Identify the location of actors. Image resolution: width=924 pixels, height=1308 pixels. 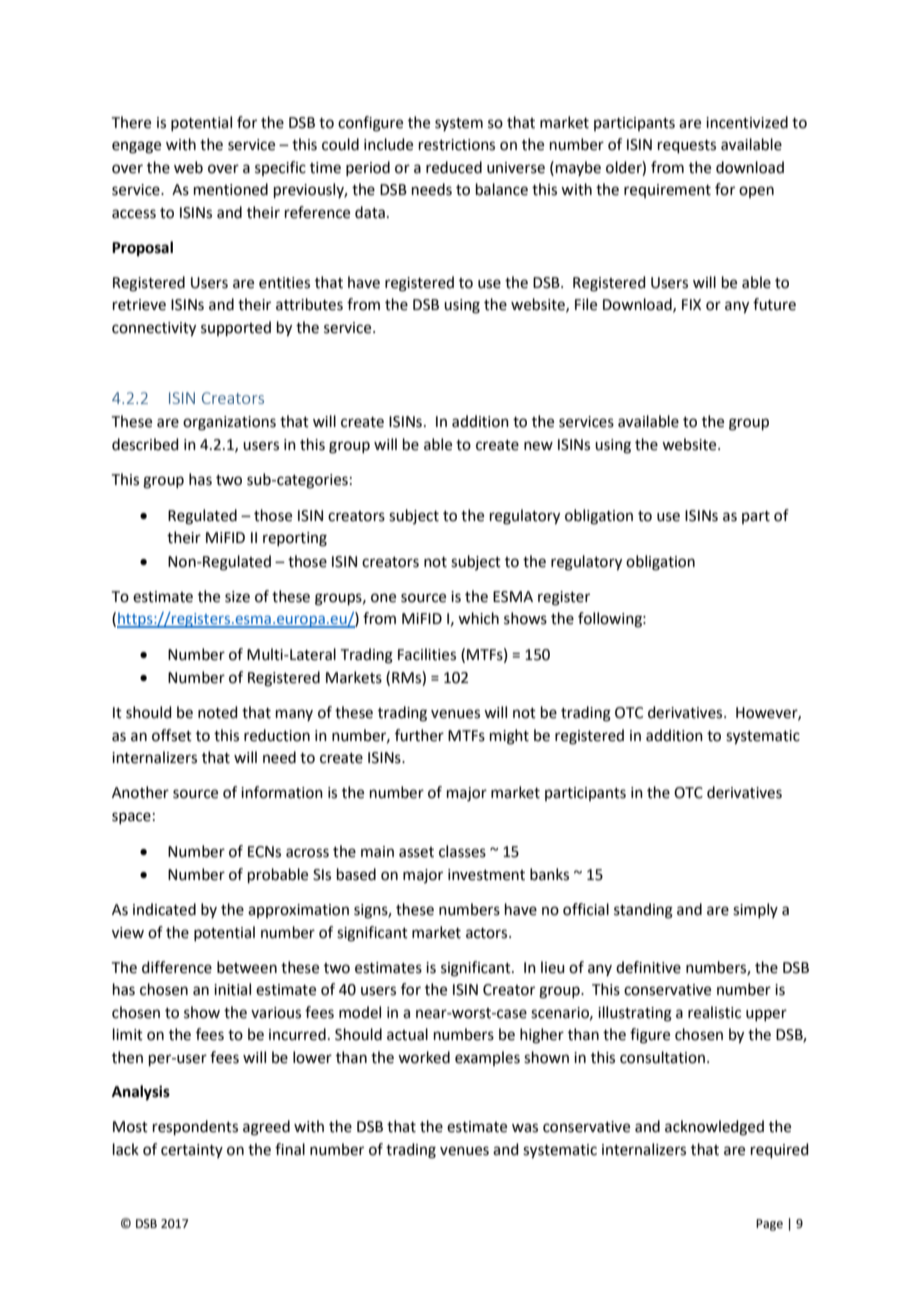
(488, 933).
